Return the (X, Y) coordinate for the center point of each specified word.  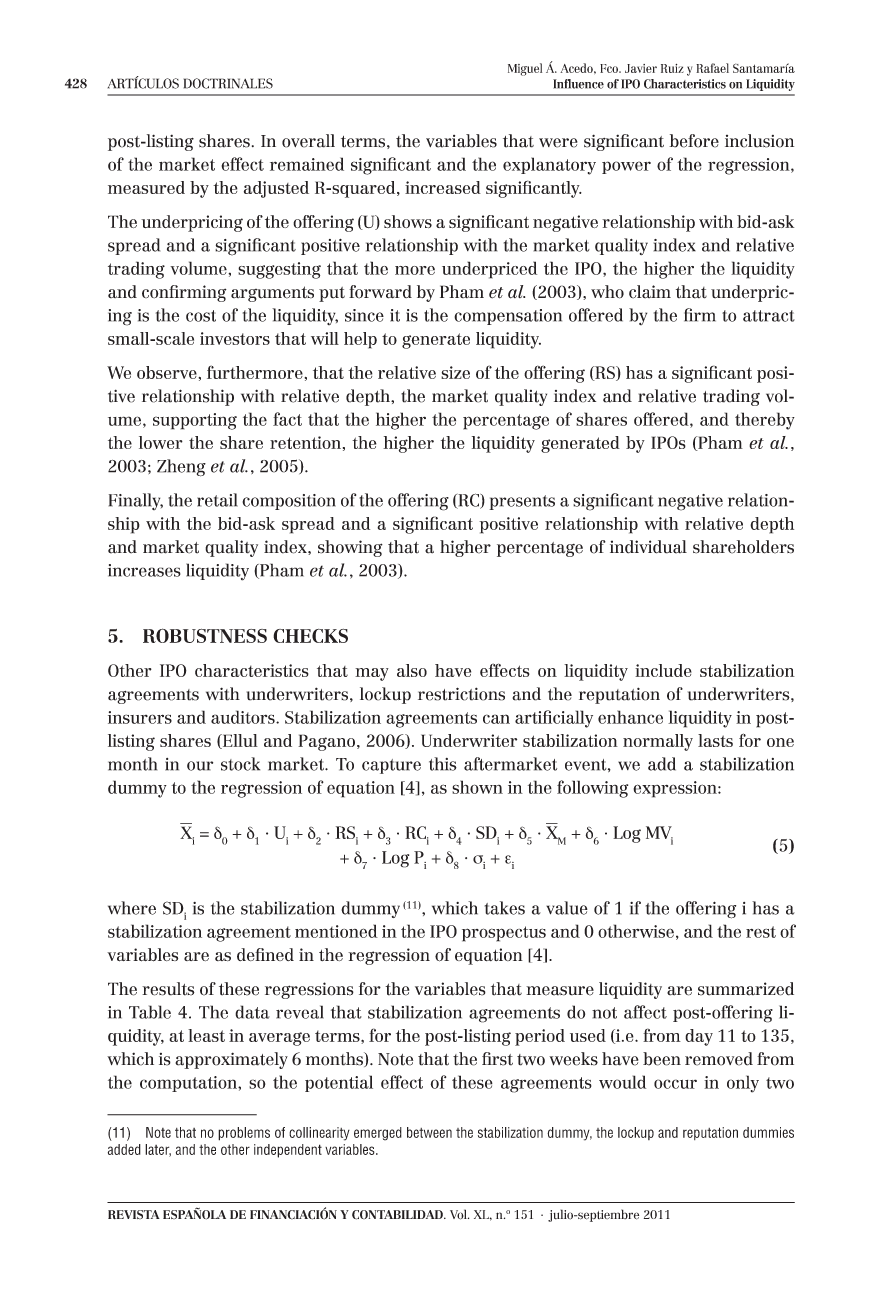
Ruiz (672, 68)
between (429, 1132)
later (158, 1150)
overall (308, 141)
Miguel (525, 69)
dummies (768, 1132)
